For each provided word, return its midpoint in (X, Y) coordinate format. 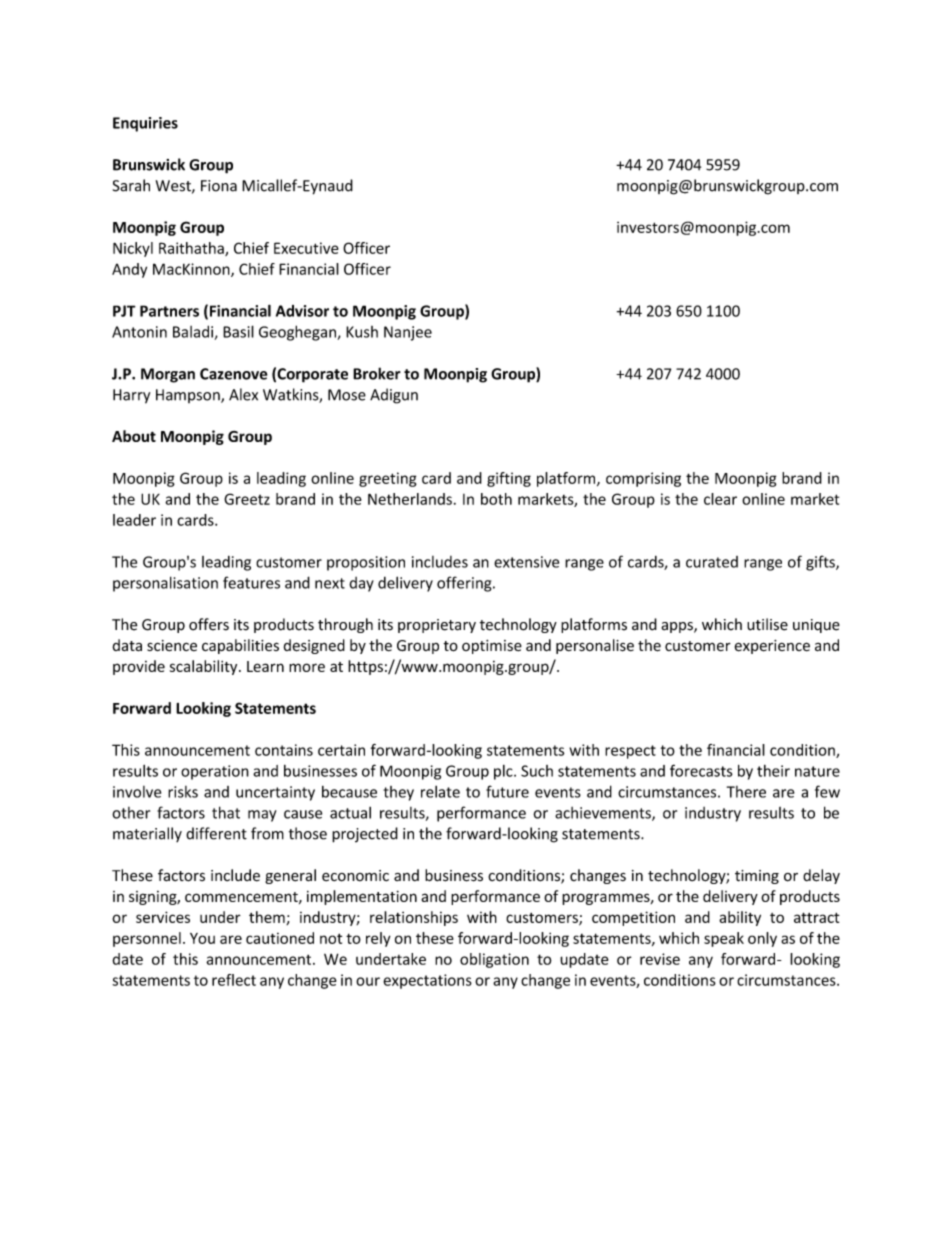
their (773, 771)
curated (712, 562)
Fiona (219, 186)
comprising (643, 479)
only (762, 939)
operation (215, 772)
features (251, 582)
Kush (362, 332)
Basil (238, 331)
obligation (494, 960)
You (202, 938)
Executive (306, 248)
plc (504, 772)
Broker (377, 373)
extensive (526, 562)
